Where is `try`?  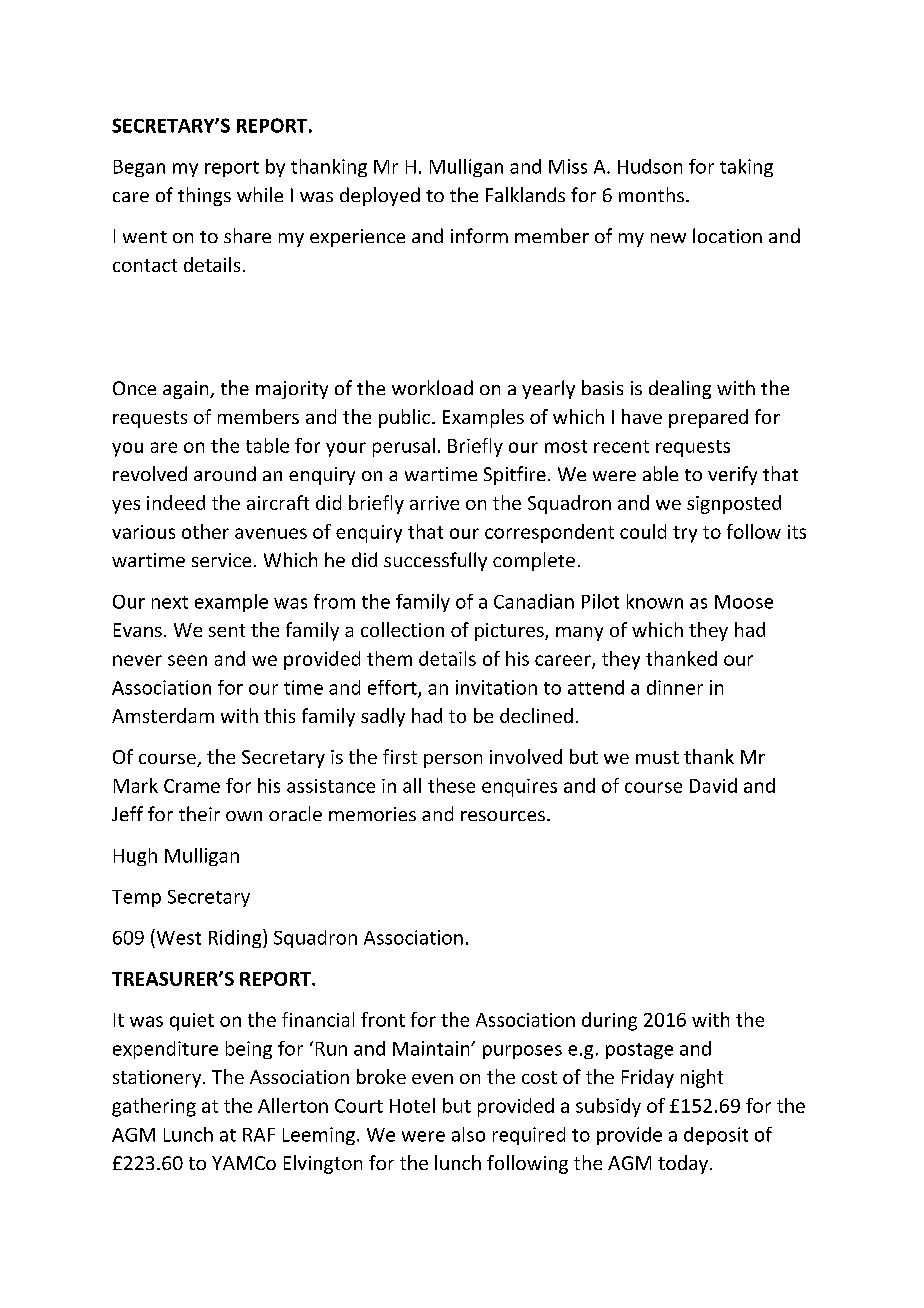 try is located at coordinates (685, 534).
